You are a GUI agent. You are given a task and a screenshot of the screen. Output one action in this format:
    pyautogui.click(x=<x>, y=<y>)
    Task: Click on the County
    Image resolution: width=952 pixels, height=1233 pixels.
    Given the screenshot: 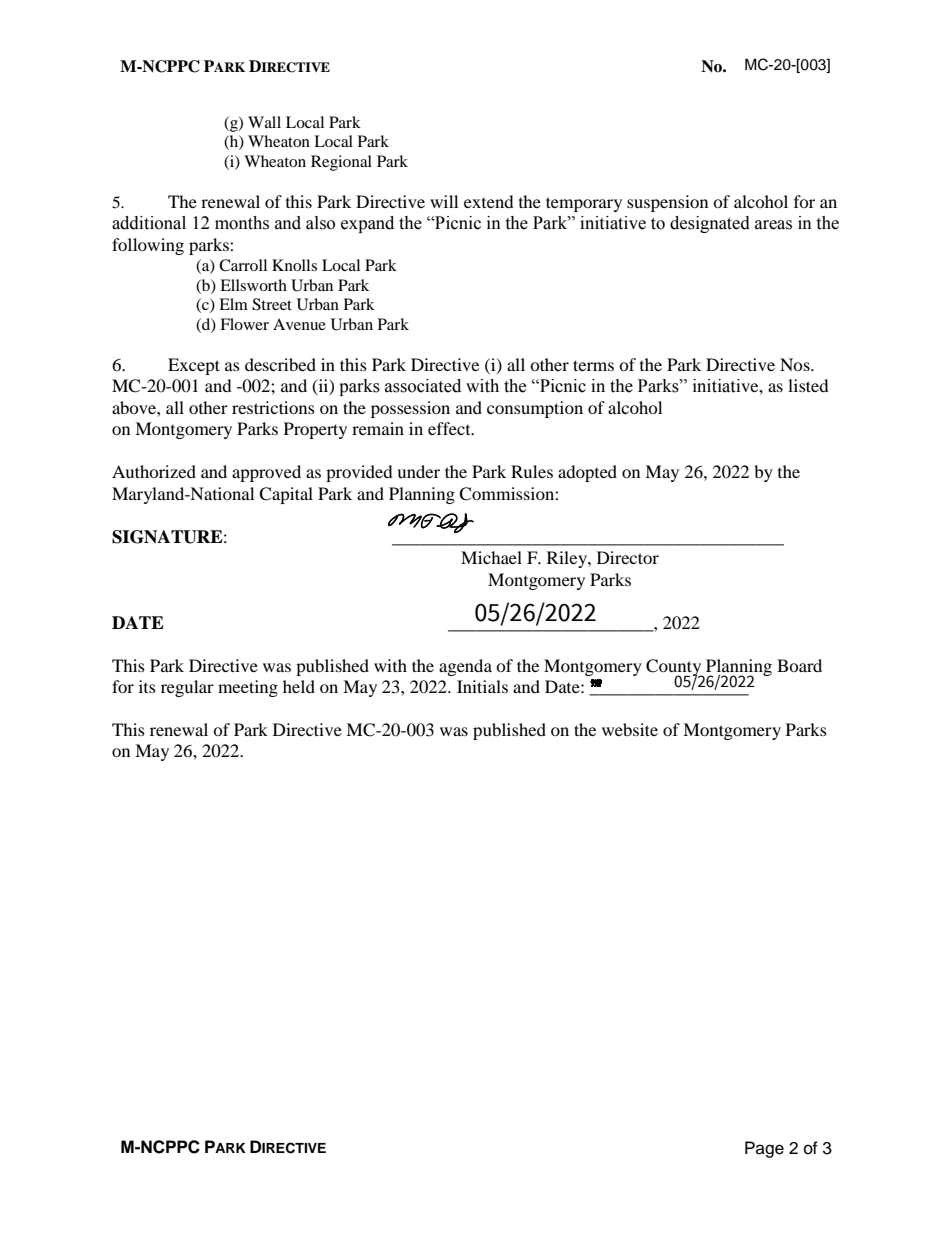 What is the action you would take?
    pyautogui.click(x=675, y=668)
